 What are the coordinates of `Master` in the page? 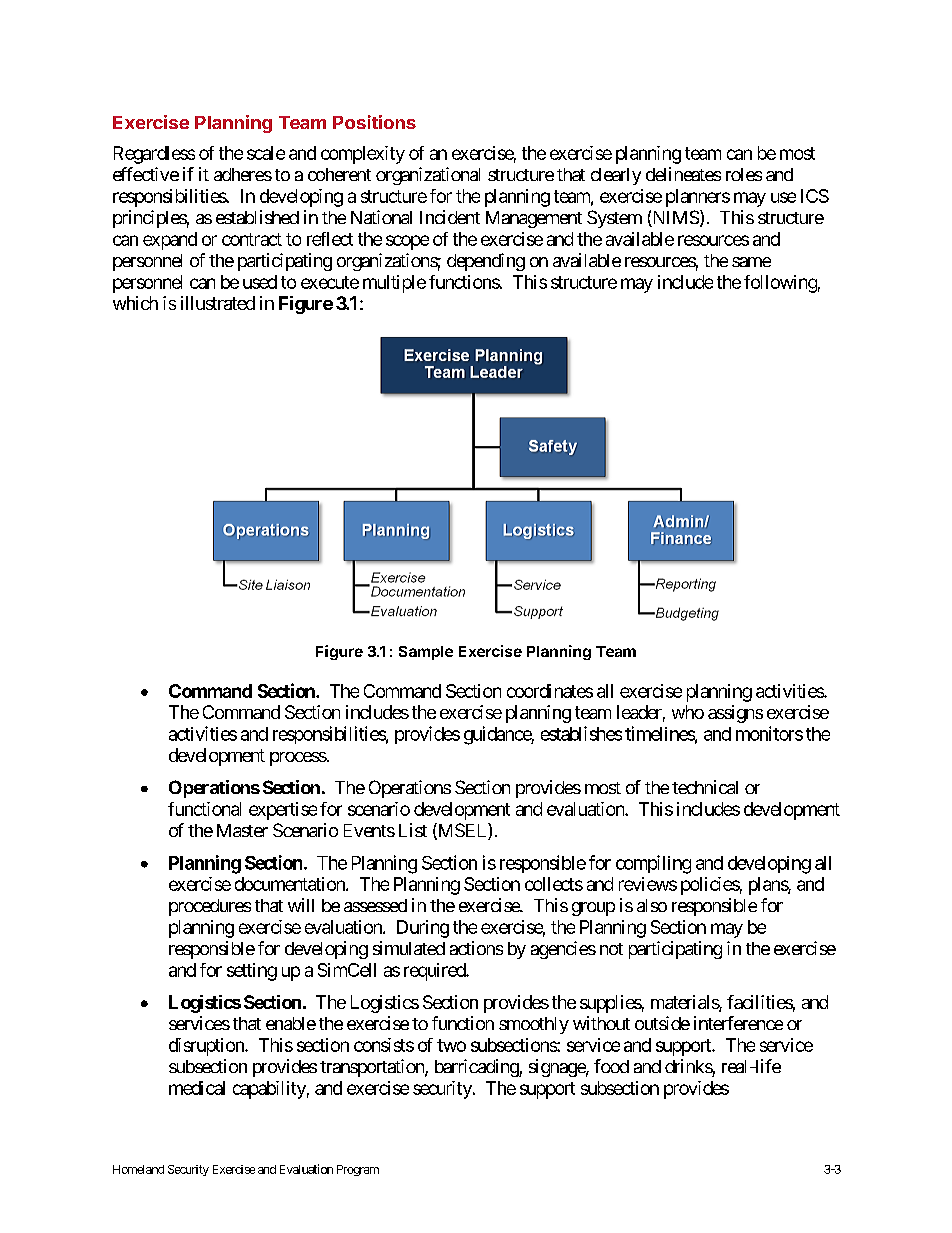 It's located at (242, 830).
